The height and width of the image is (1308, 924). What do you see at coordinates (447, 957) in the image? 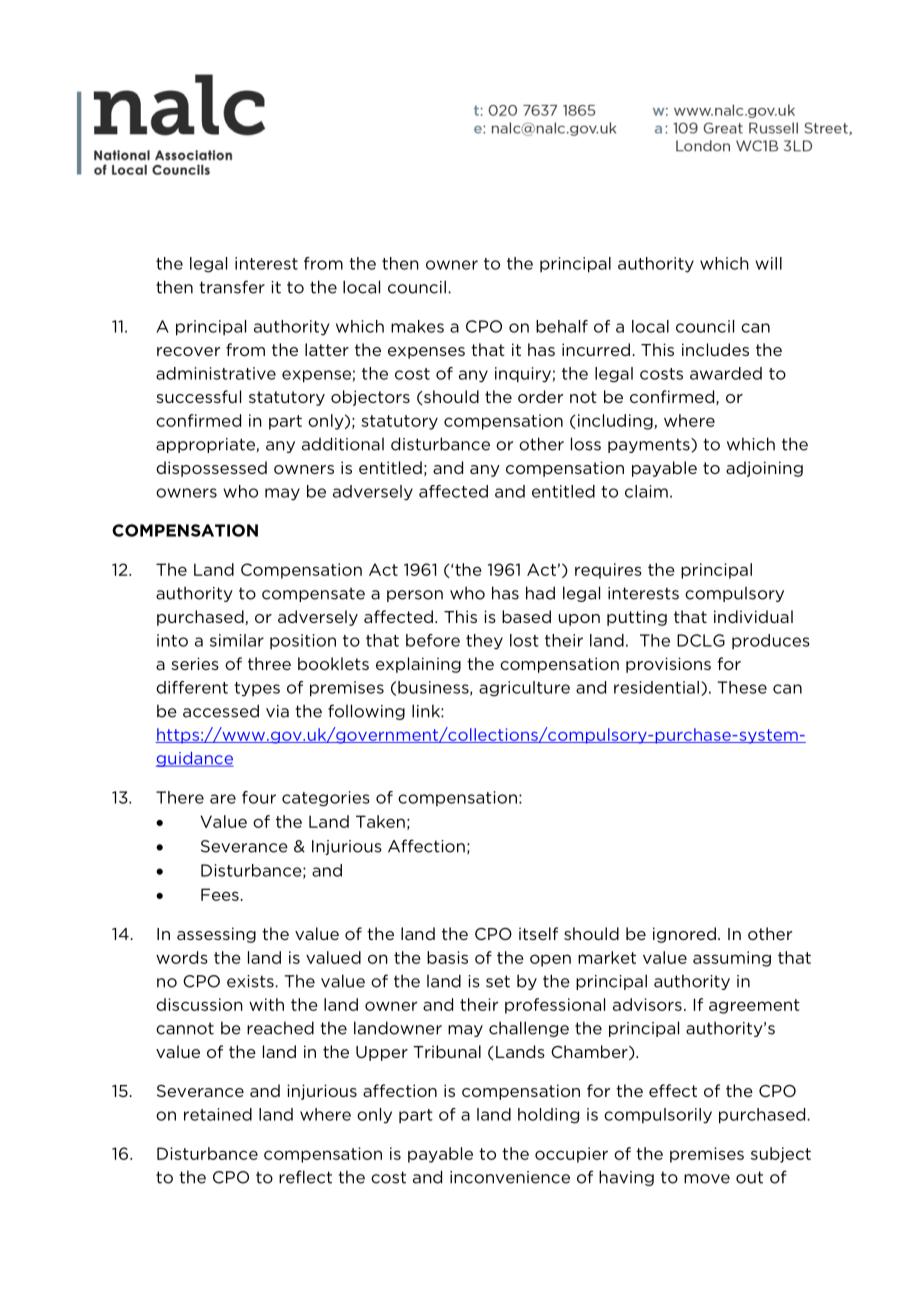
I see `basis` at bounding box center [447, 957].
